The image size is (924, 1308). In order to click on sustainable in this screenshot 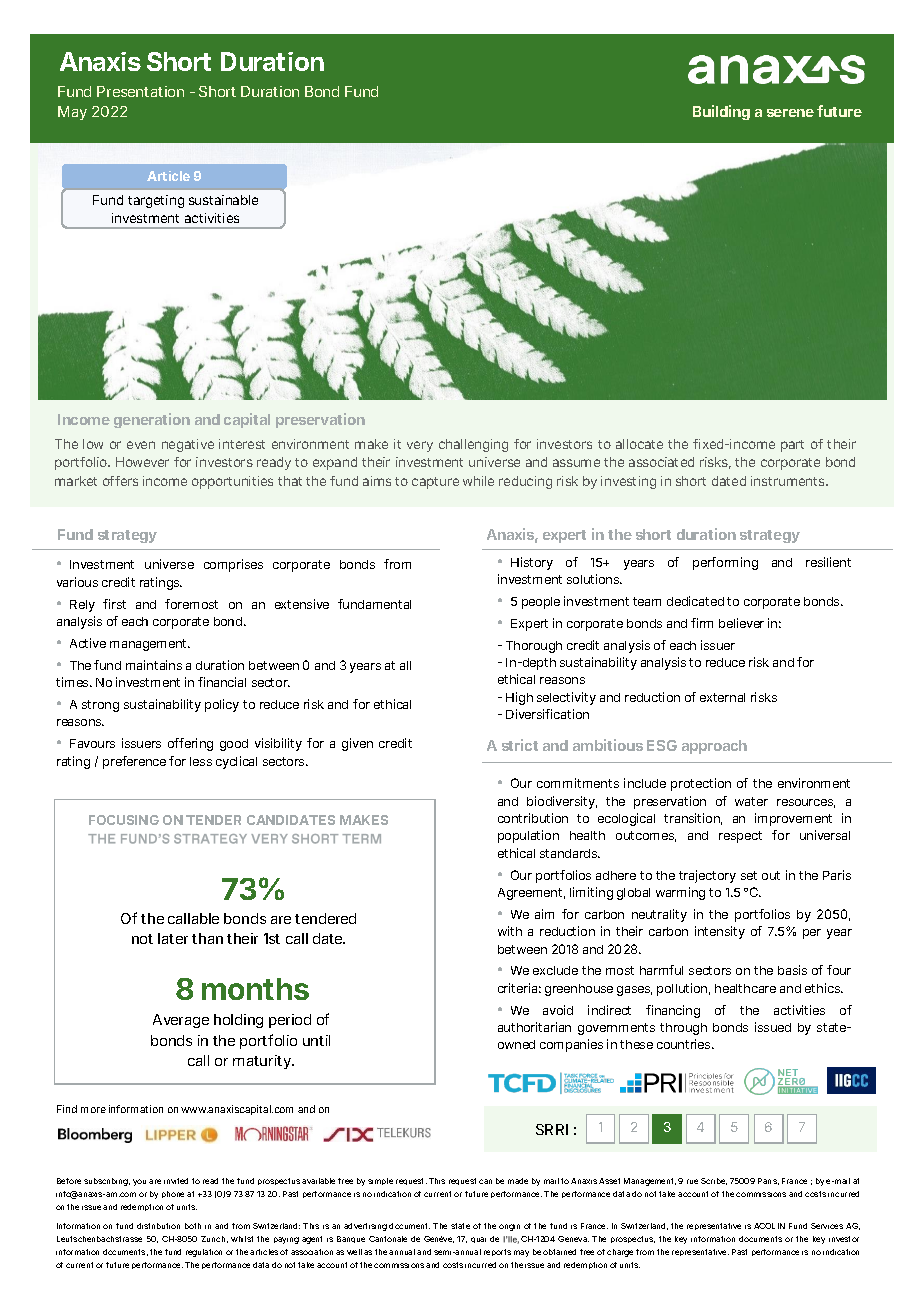, I will do `click(223, 200)`.
